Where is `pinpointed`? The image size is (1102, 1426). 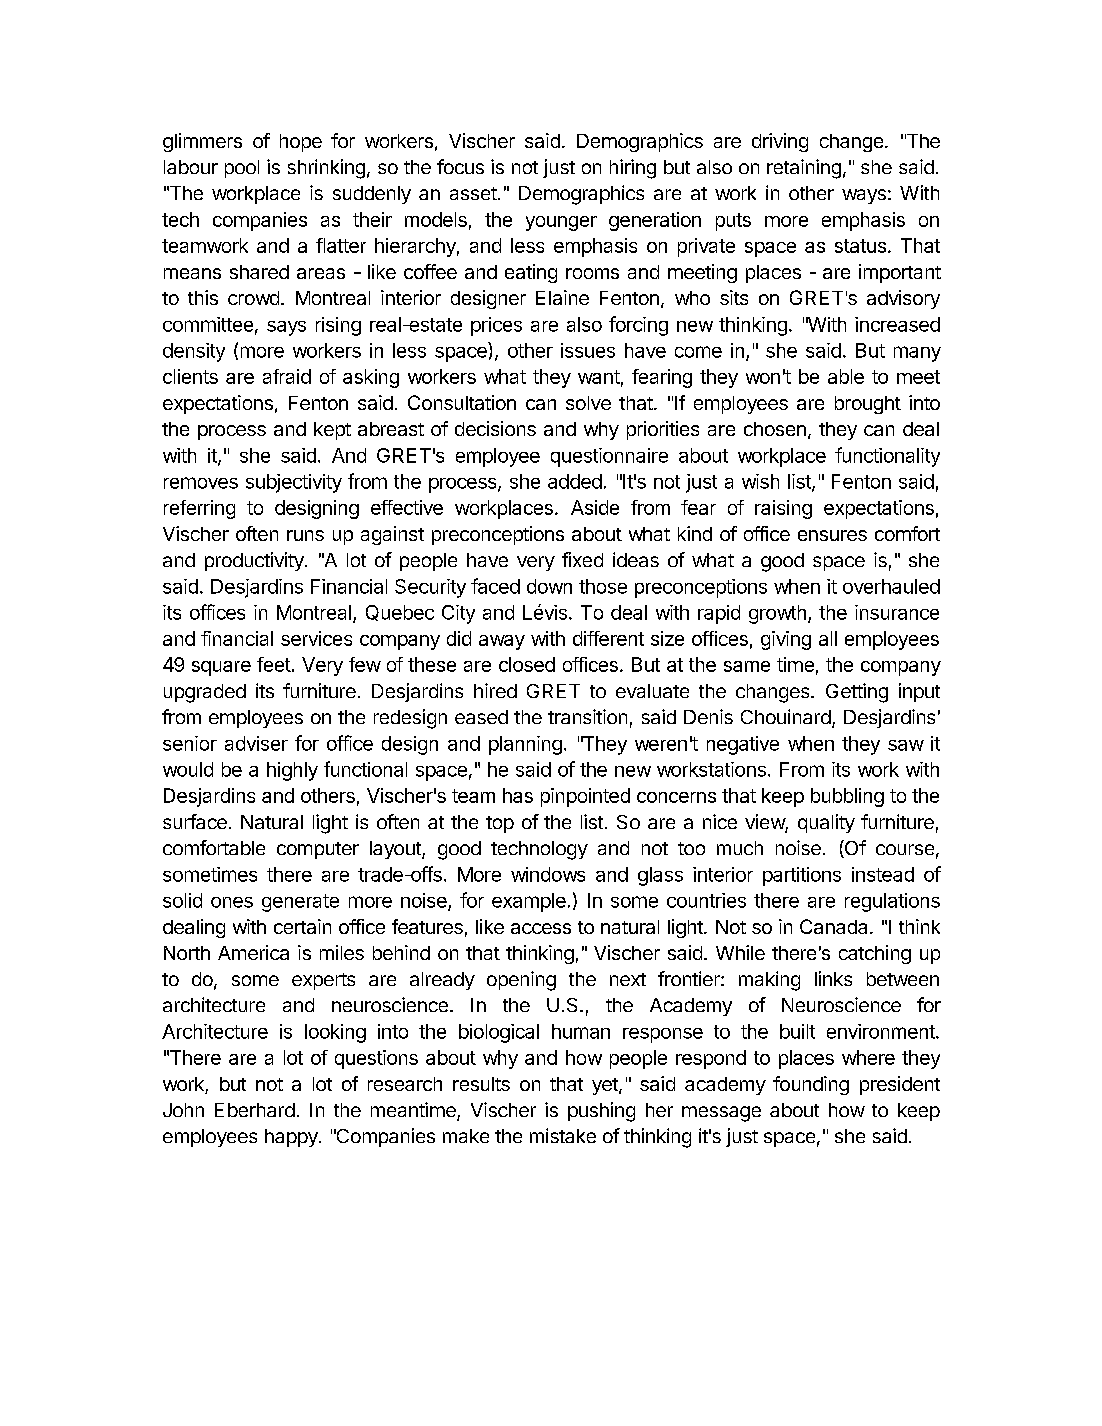 pinpointed is located at coordinates (585, 797).
